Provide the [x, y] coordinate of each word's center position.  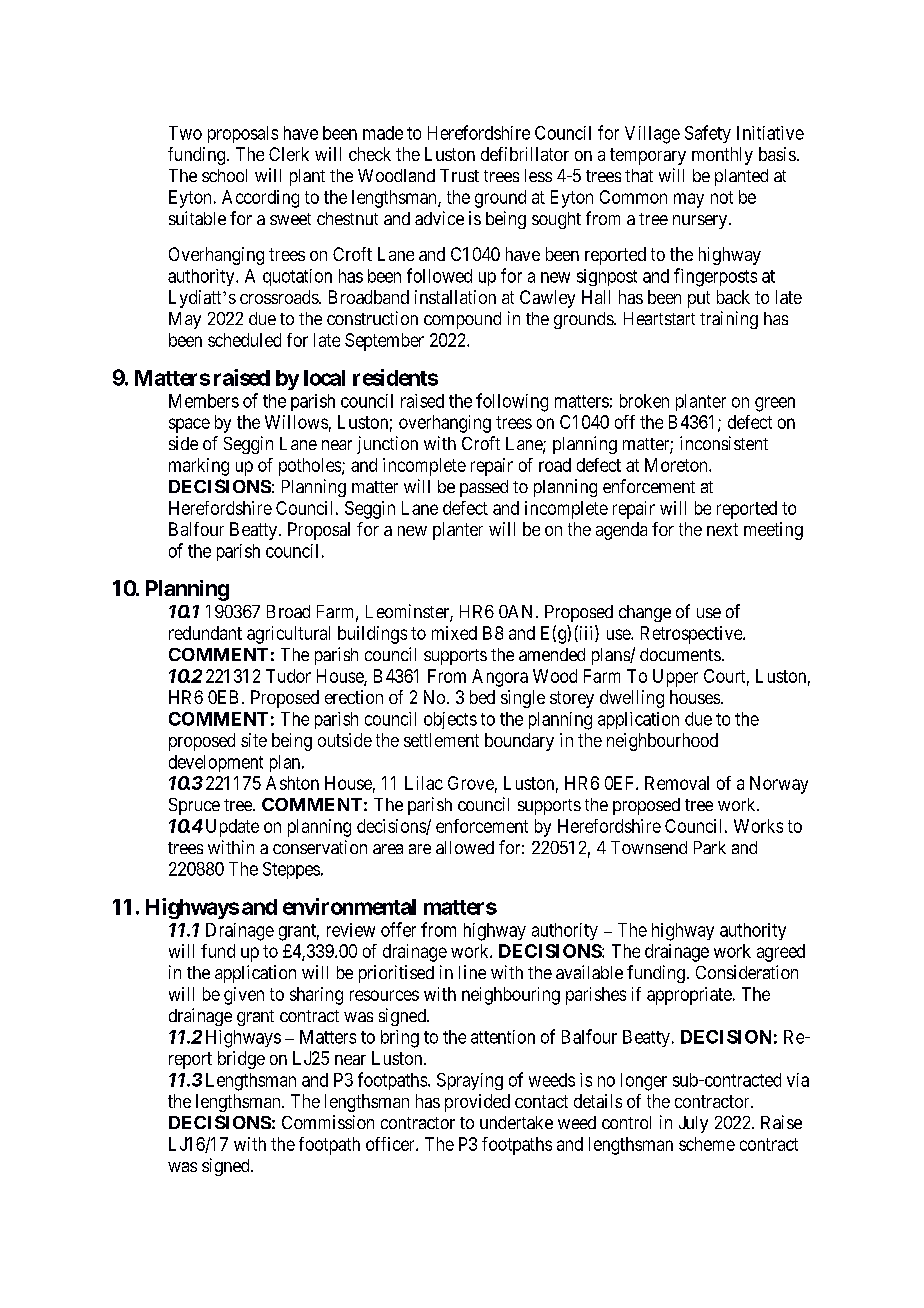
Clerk [289, 154]
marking [199, 467]
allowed [465, 847]
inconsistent [724, 443]
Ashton [292, 783]
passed [484, 488]
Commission [328, 1122]
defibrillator [525, 154]
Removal [677, 783]
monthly [722, 156]
